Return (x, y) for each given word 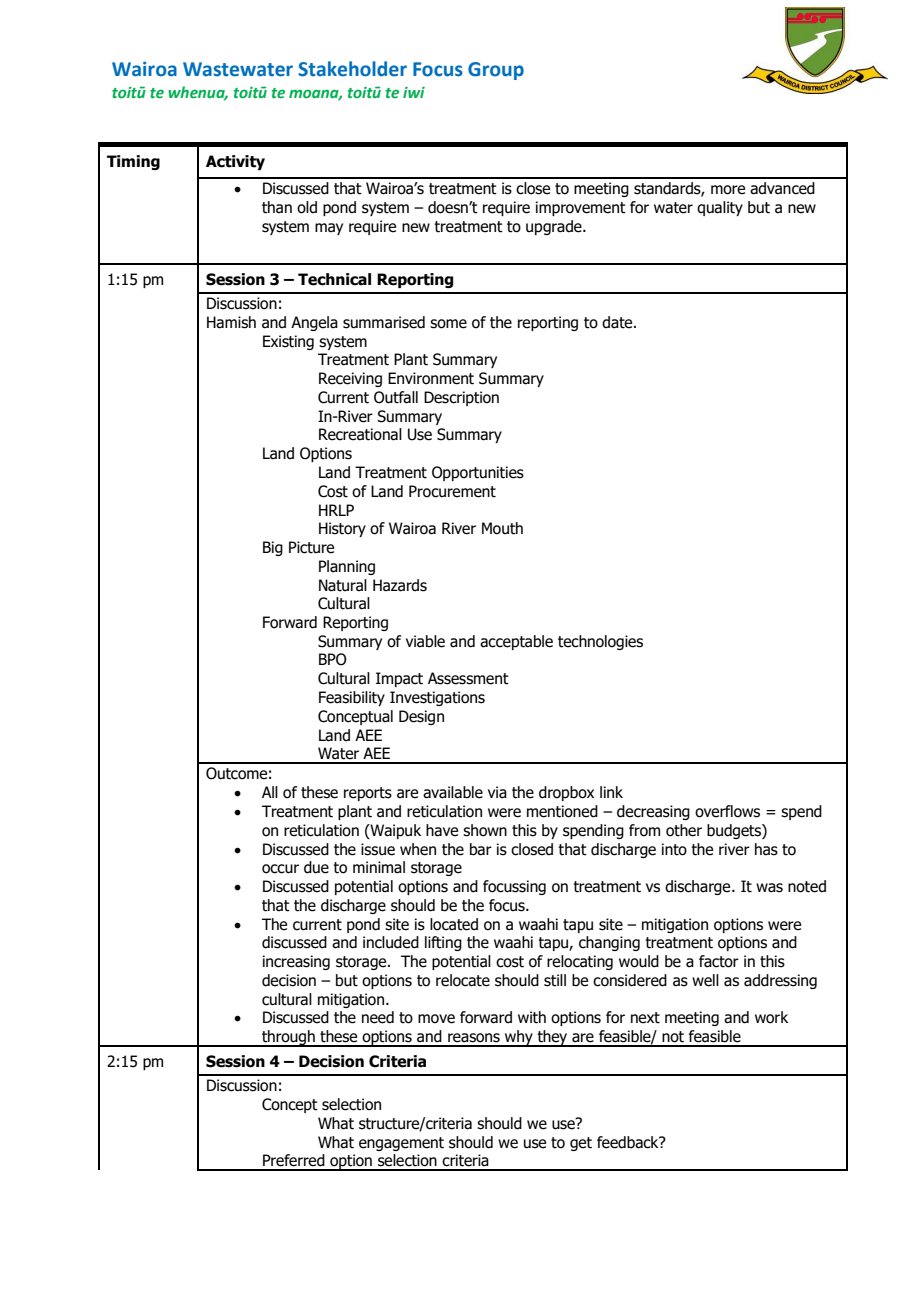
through (288, 1038)
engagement (401, 1144)
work (771, 1017)
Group (496, 71)
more (728, 190)
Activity (235, 162)
